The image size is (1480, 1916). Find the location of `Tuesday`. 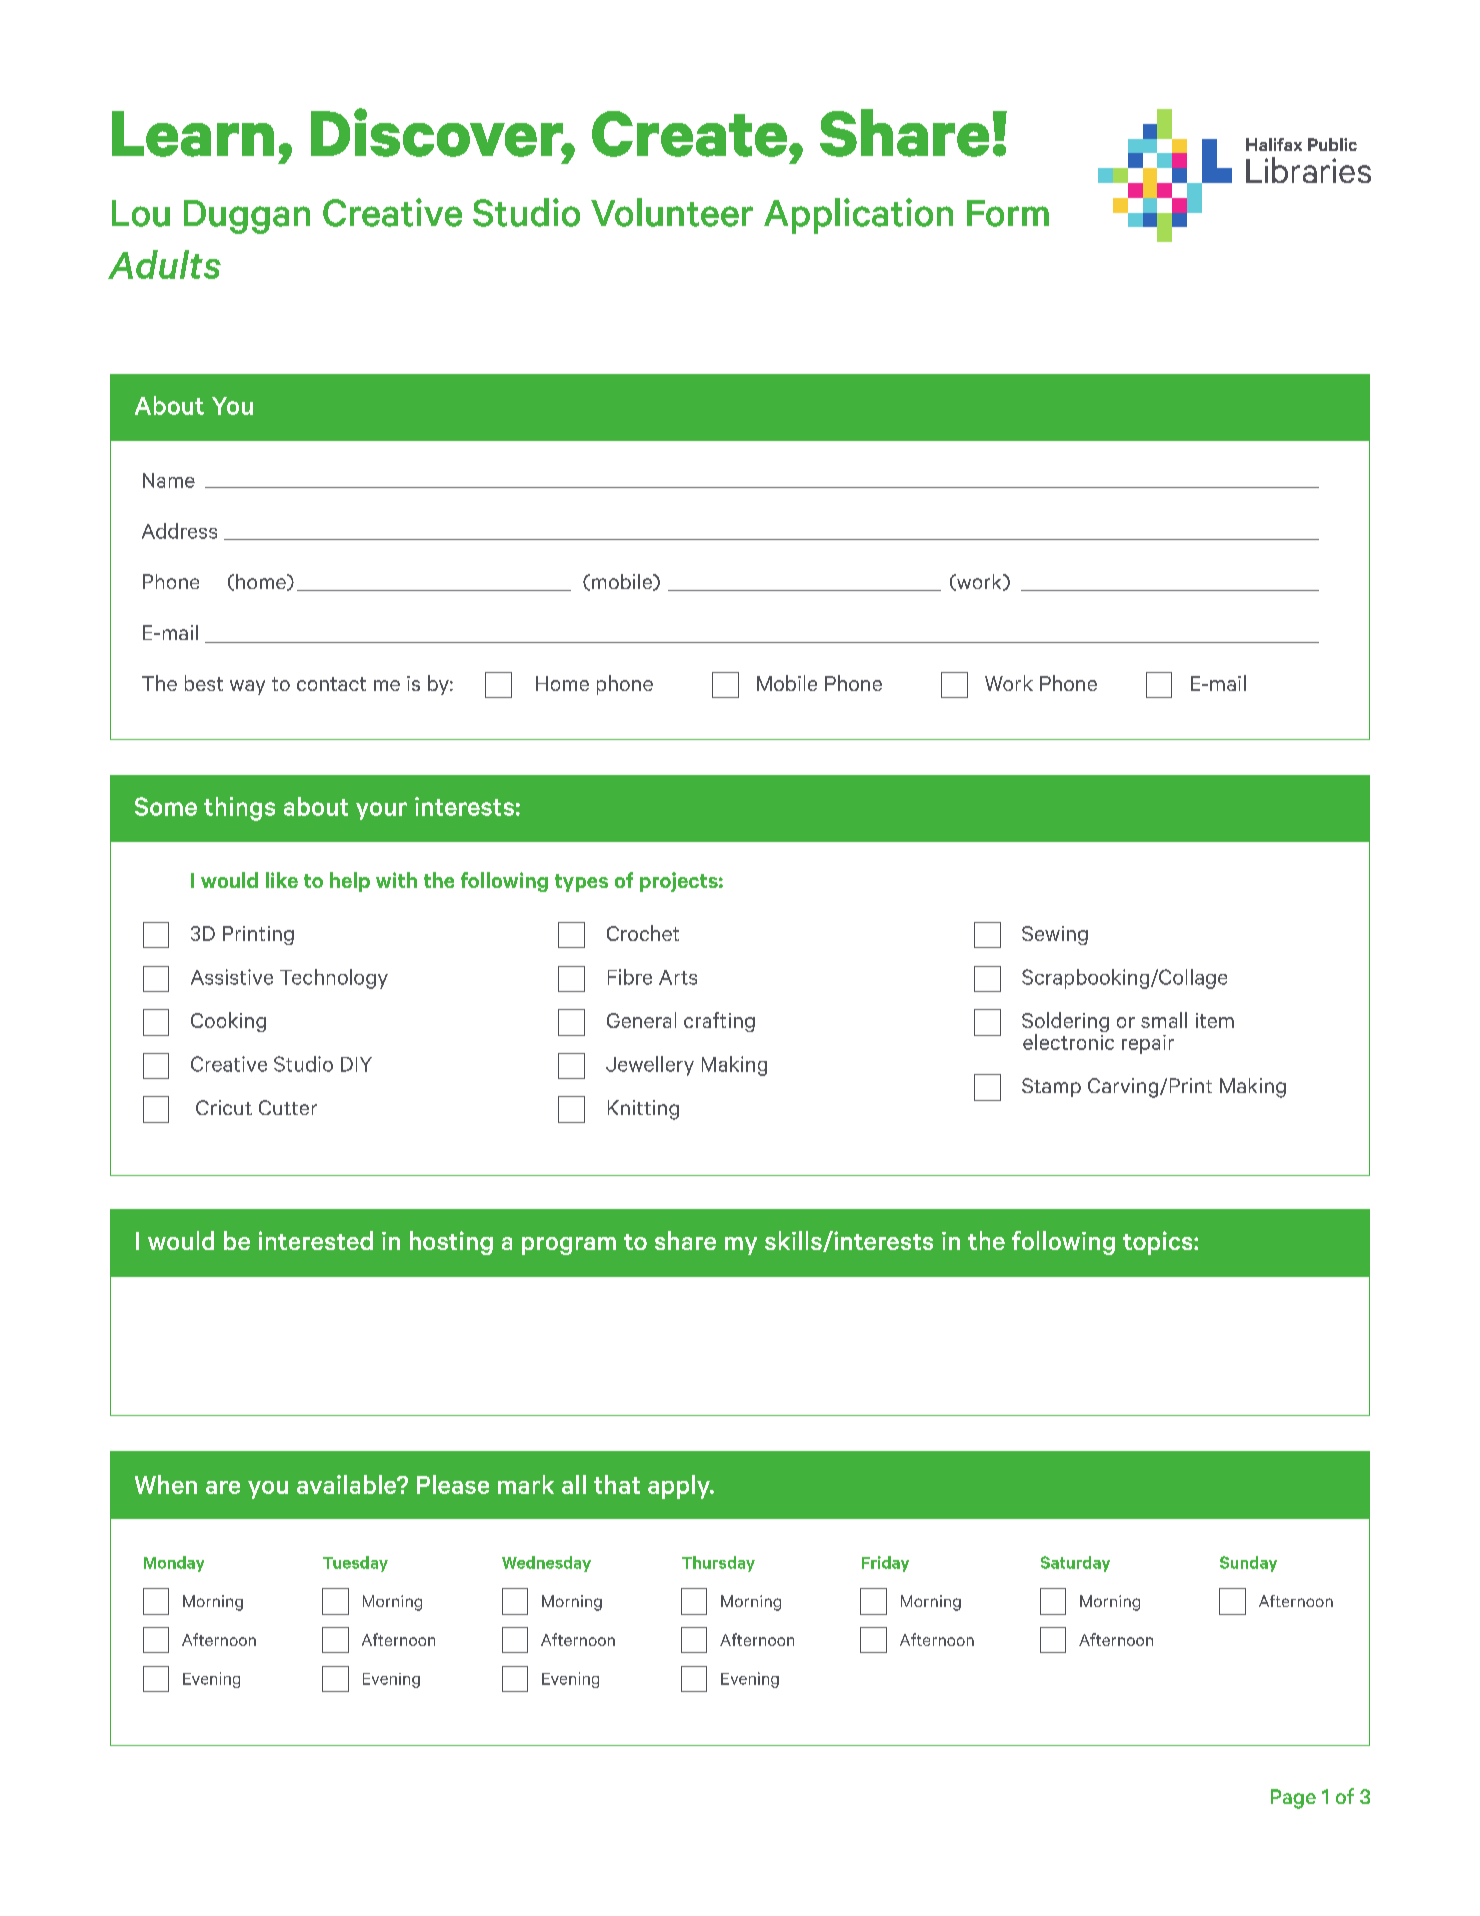

Tuesday is located at coordinates (355, 1564).
